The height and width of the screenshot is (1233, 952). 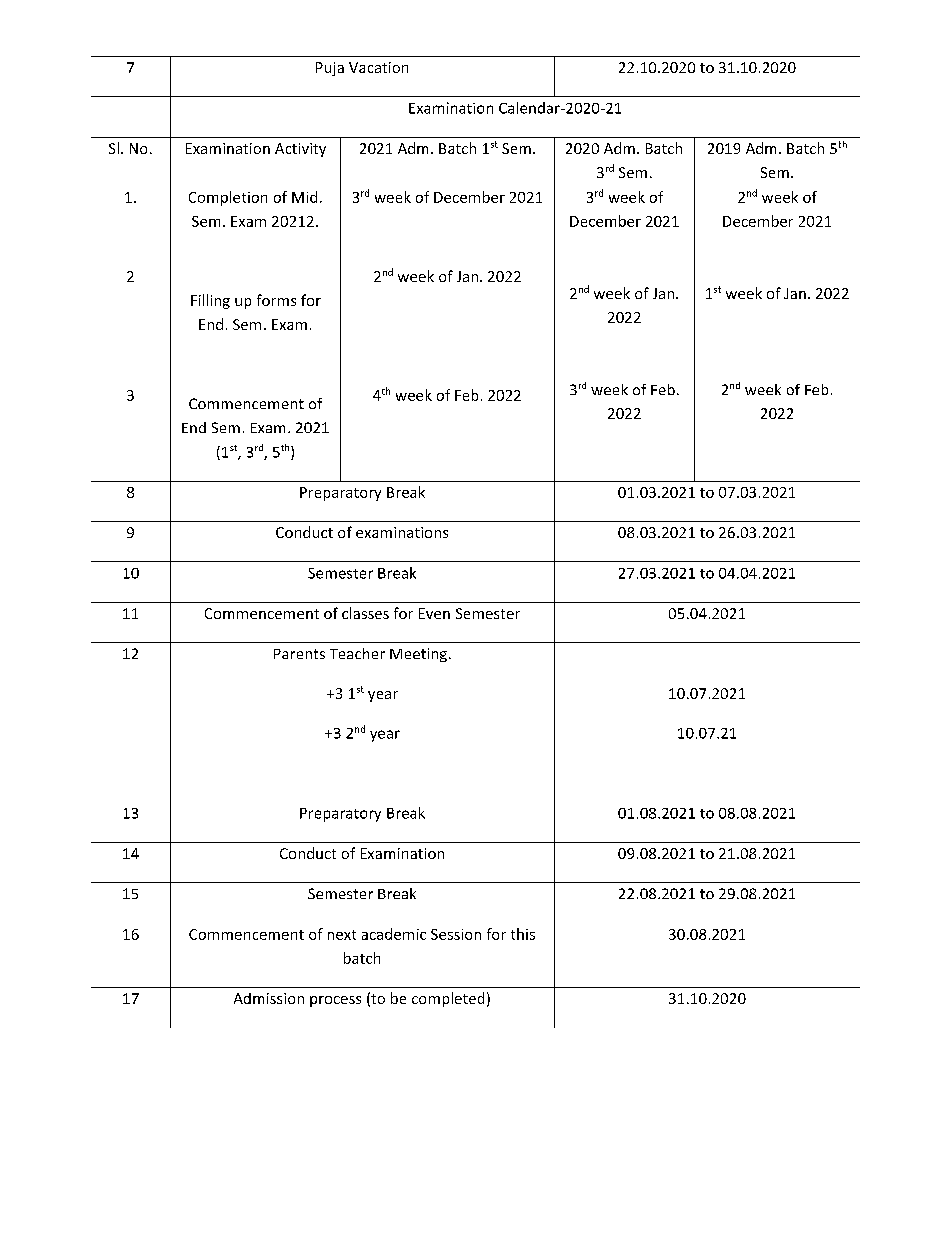 What do you see at coordinates (394, 934) in the screenshot?
I see `academic` at bounding box center [394, 934].
